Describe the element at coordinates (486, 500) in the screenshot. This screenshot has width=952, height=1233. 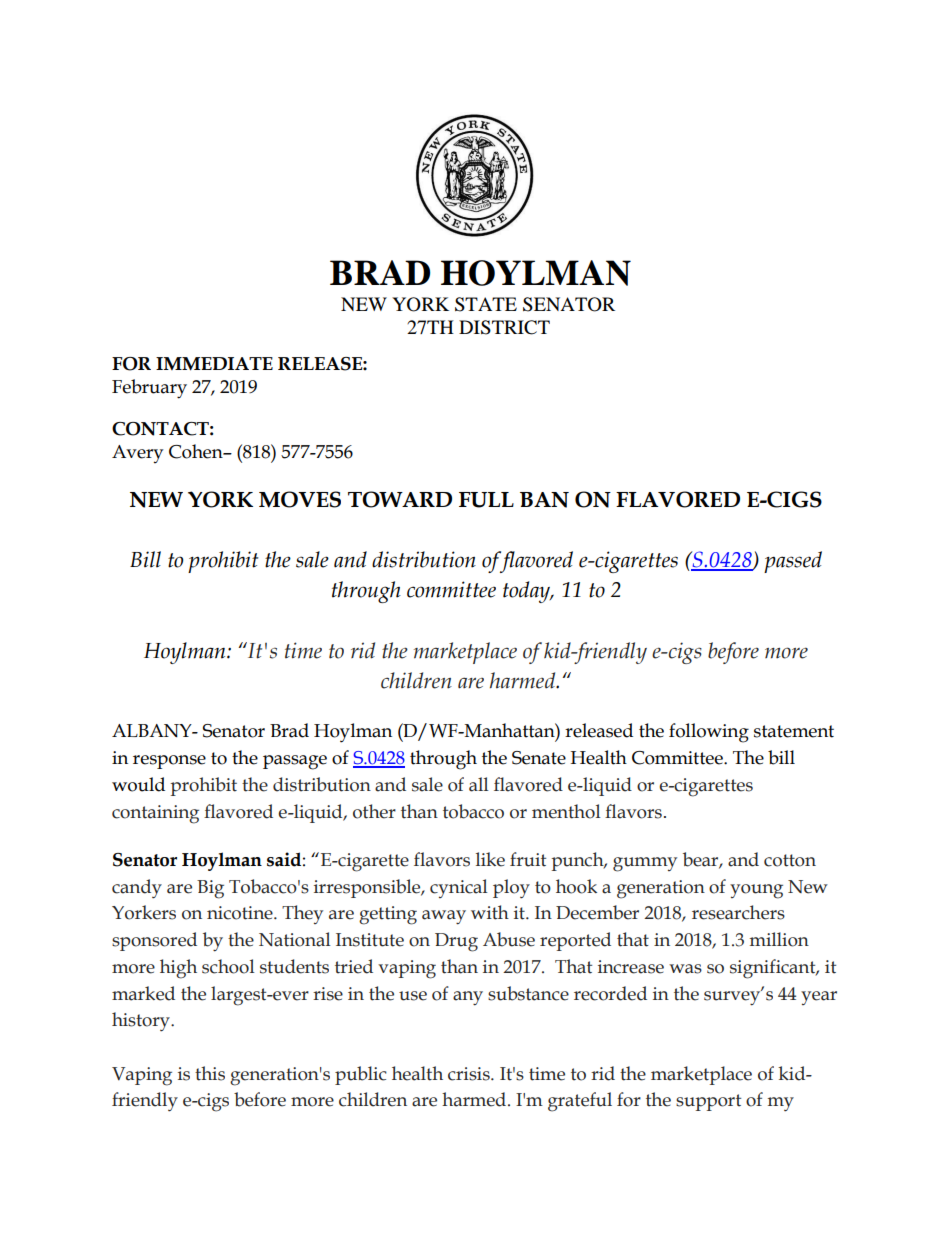
I see `FULL` at that location.
